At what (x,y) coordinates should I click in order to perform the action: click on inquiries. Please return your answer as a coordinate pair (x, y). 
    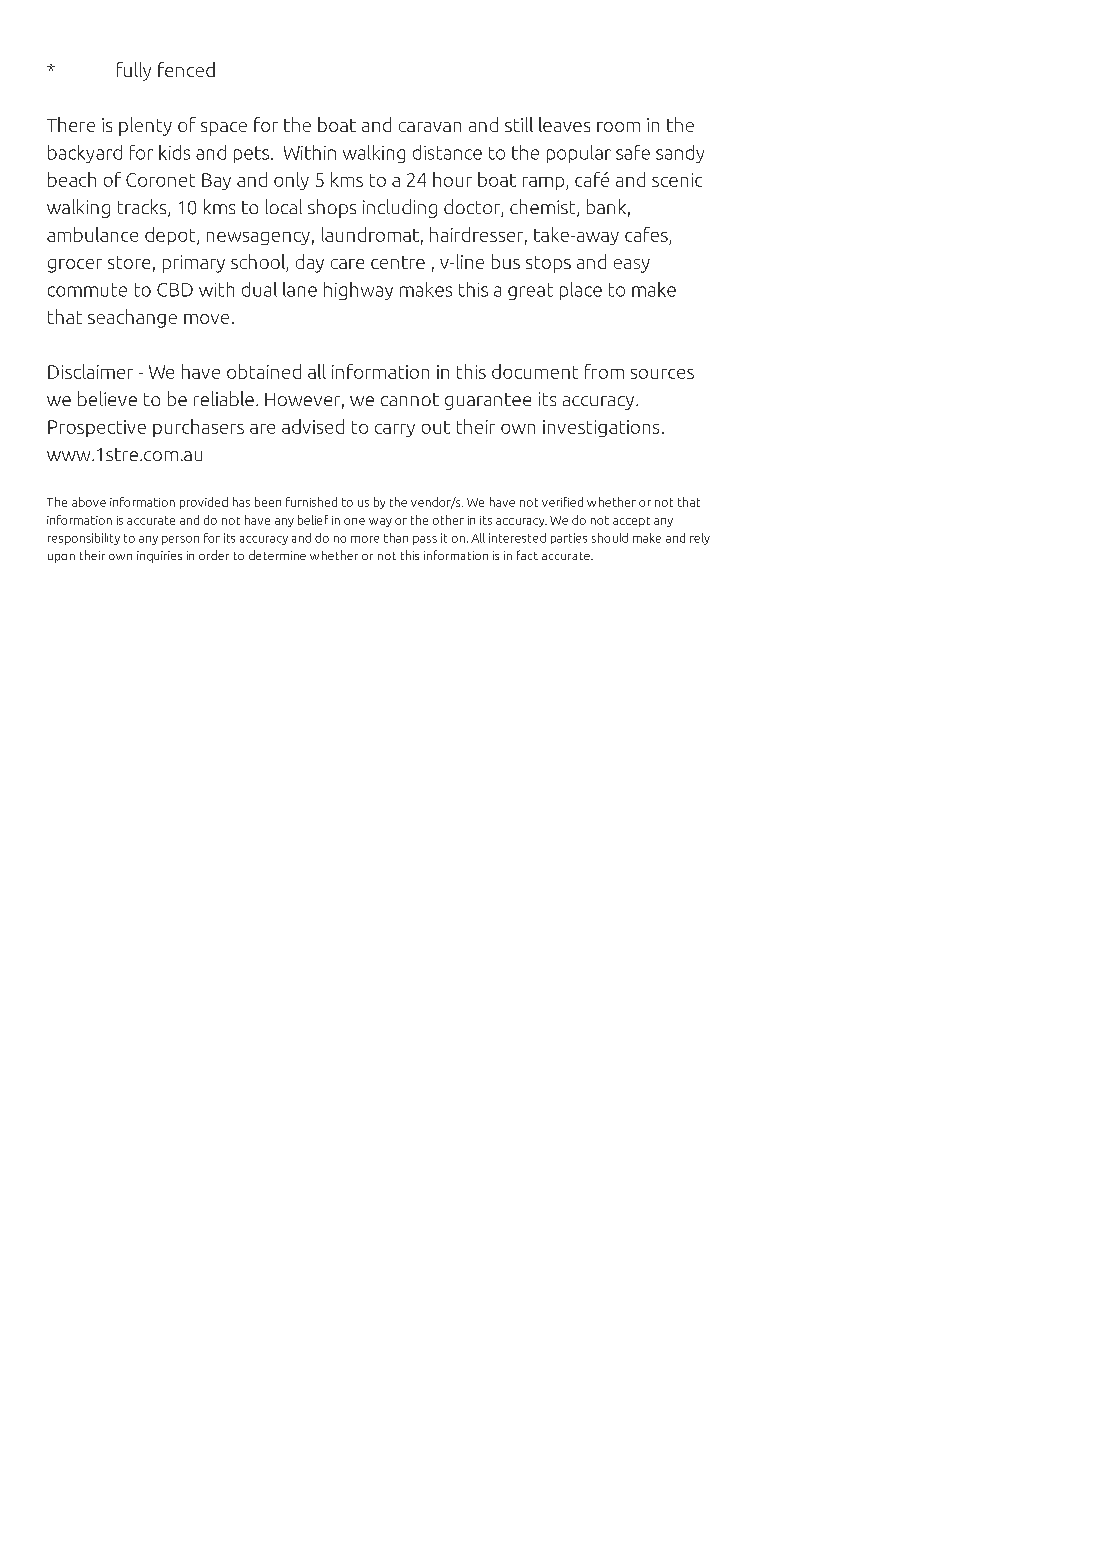
    Looking at the image, I should click on (159, 557).
